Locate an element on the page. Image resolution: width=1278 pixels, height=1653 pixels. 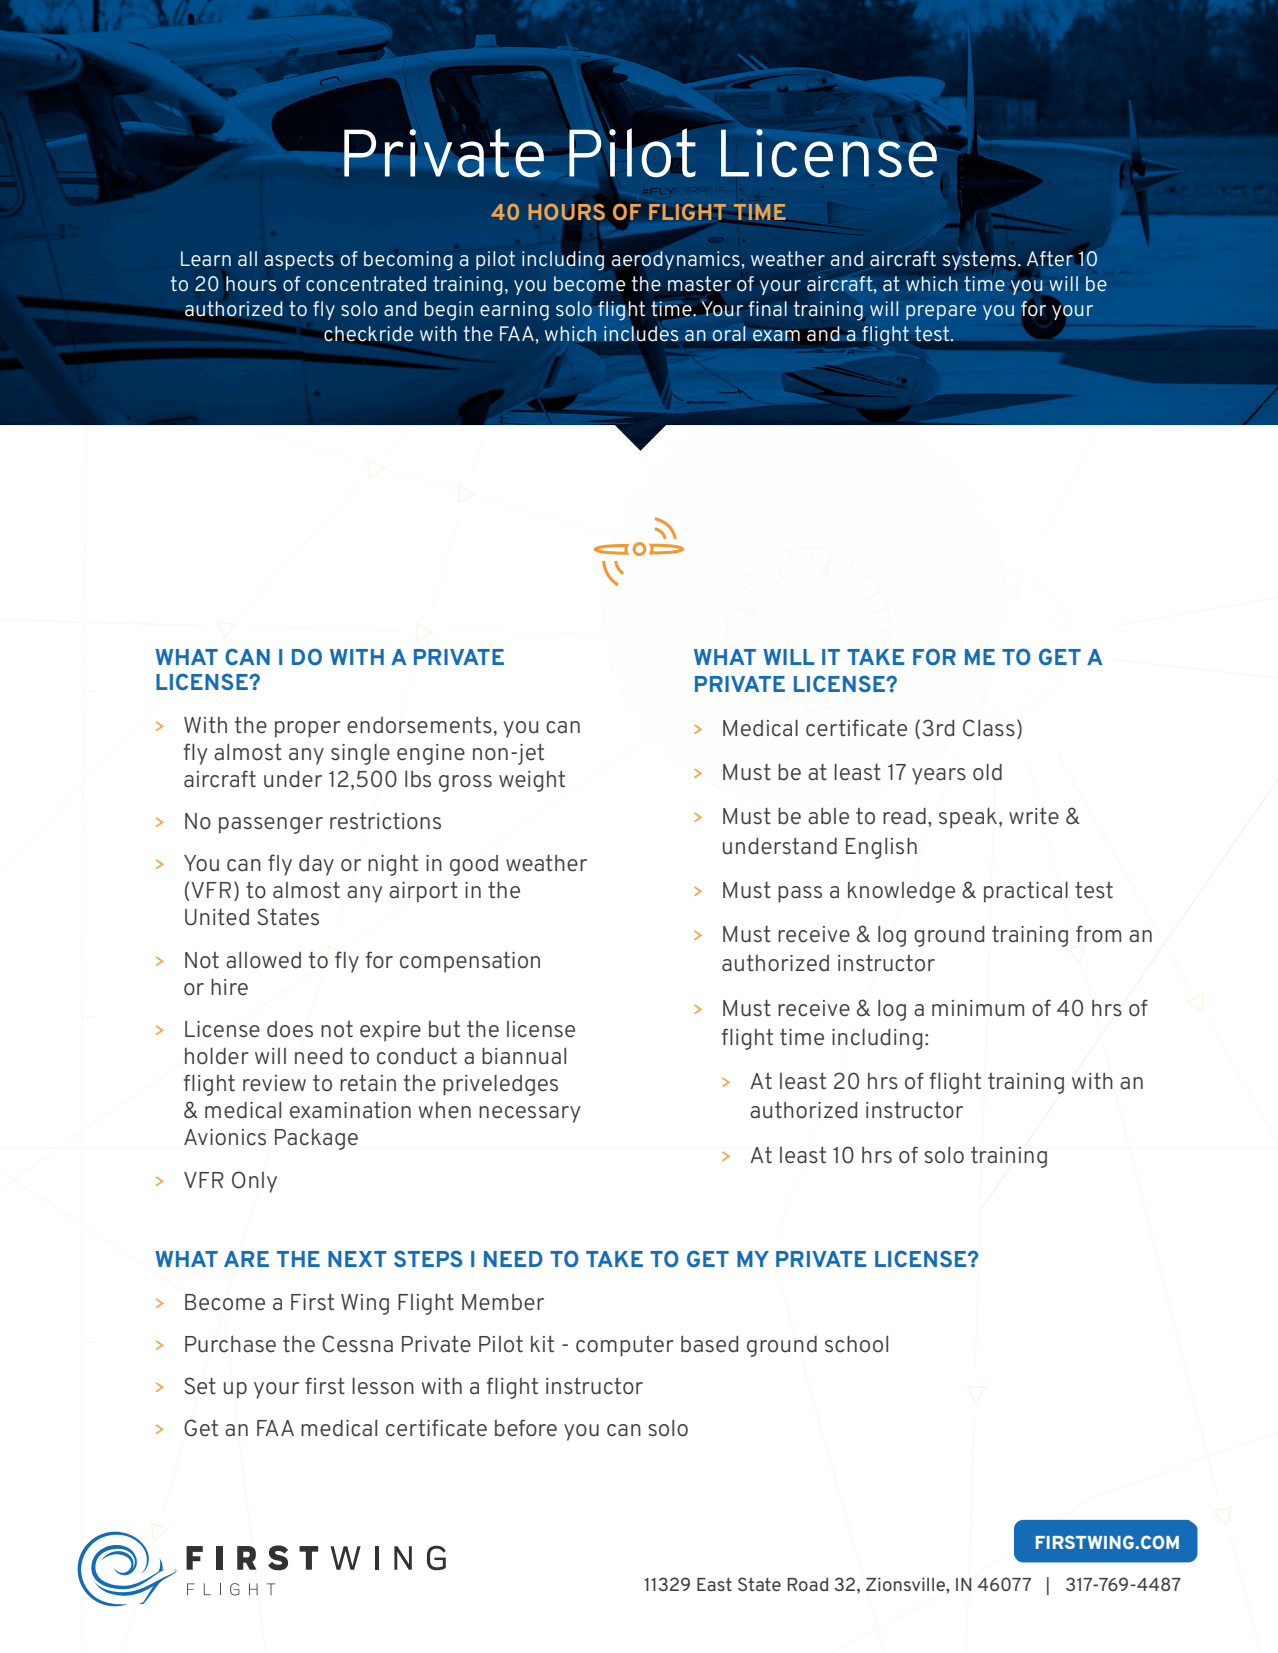
computer is located at coordinates (625, 1346).
